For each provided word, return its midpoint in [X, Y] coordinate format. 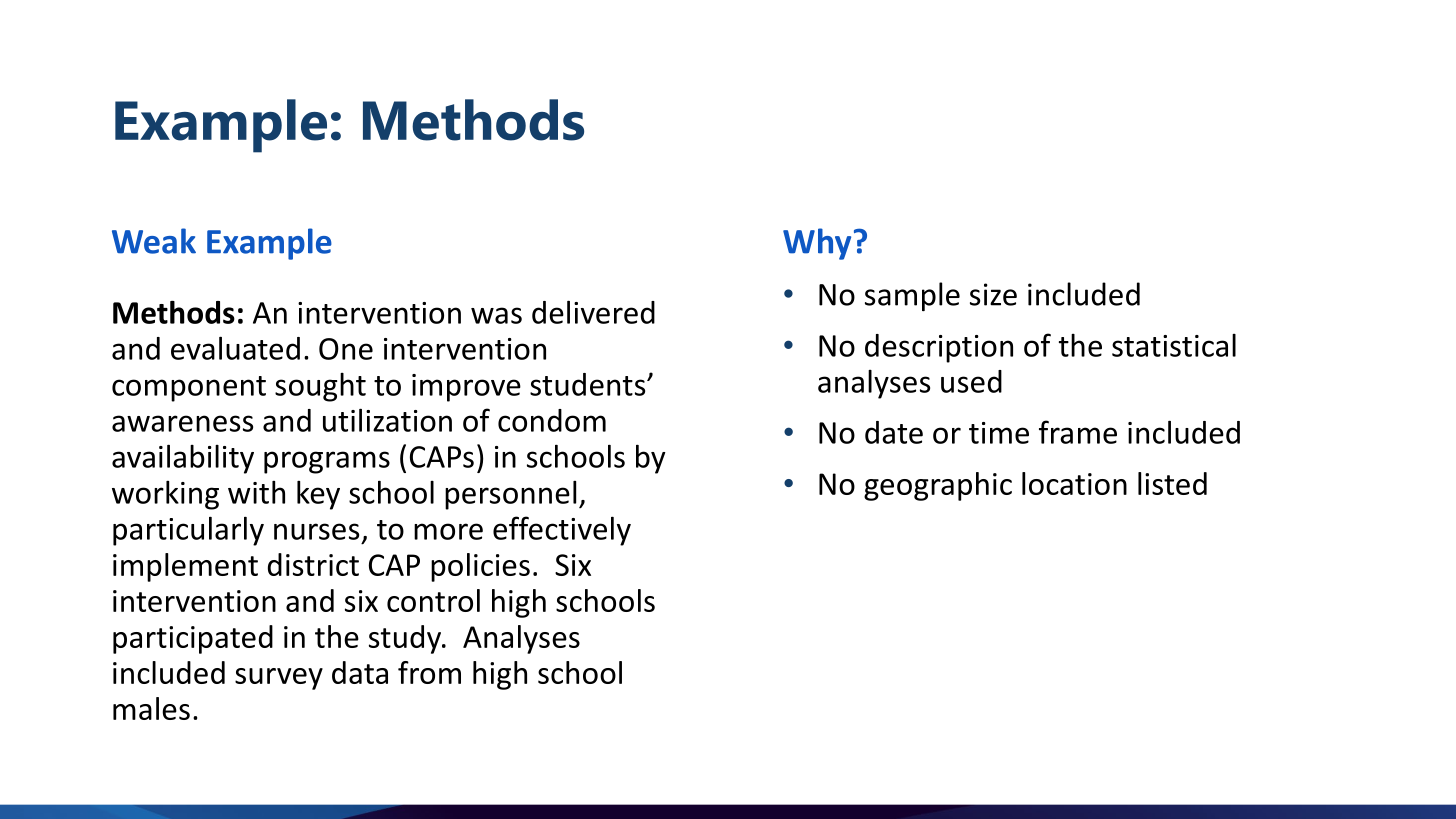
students [589, 384]
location [1074, 483]
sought [320, 387]
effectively [562, 531]
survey [279, 679]
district [313, 564]
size [993, 294]
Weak [154, 241]
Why [817, 244]
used [971, 381]
